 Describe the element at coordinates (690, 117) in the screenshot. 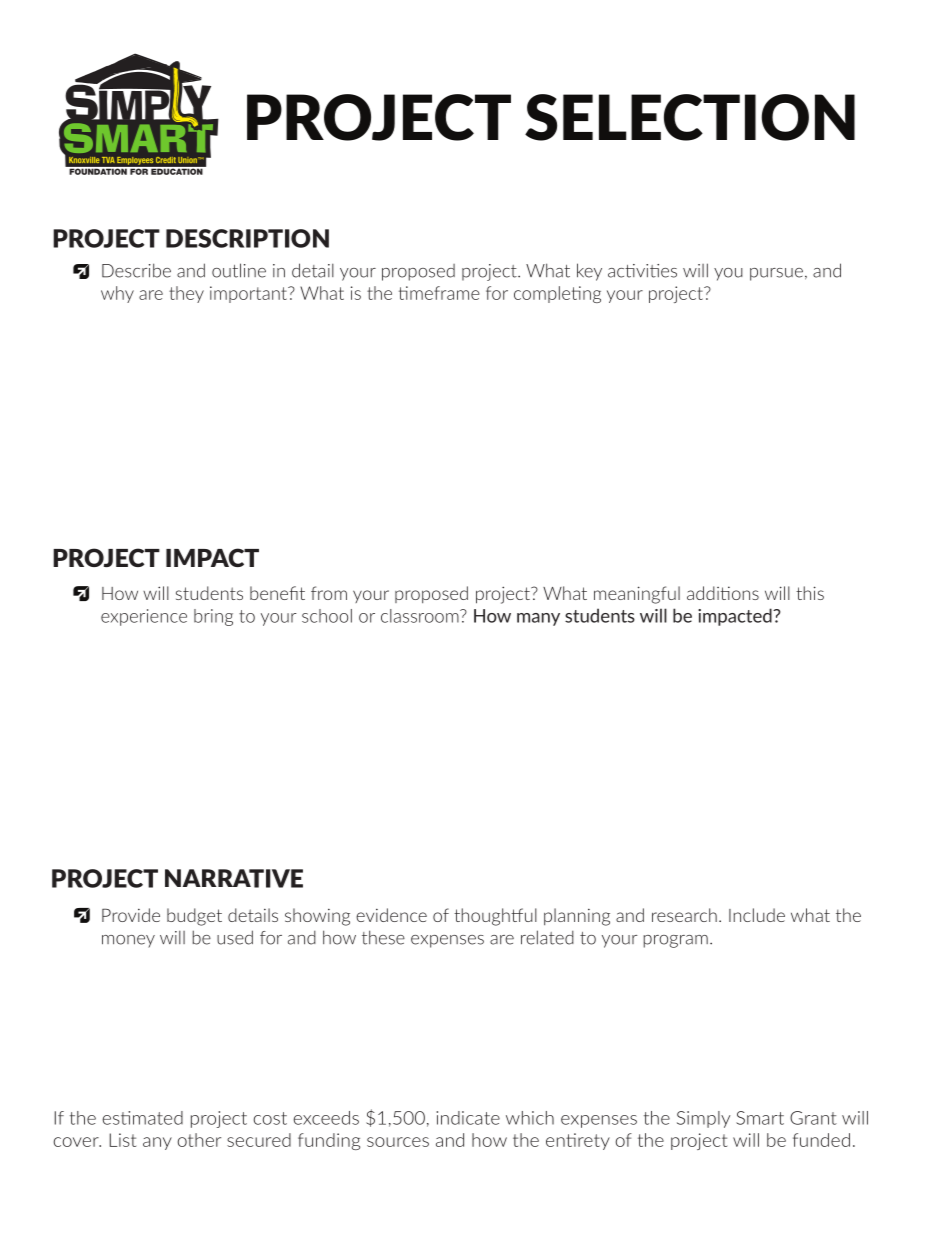

I see `SELECTION` at that location.
